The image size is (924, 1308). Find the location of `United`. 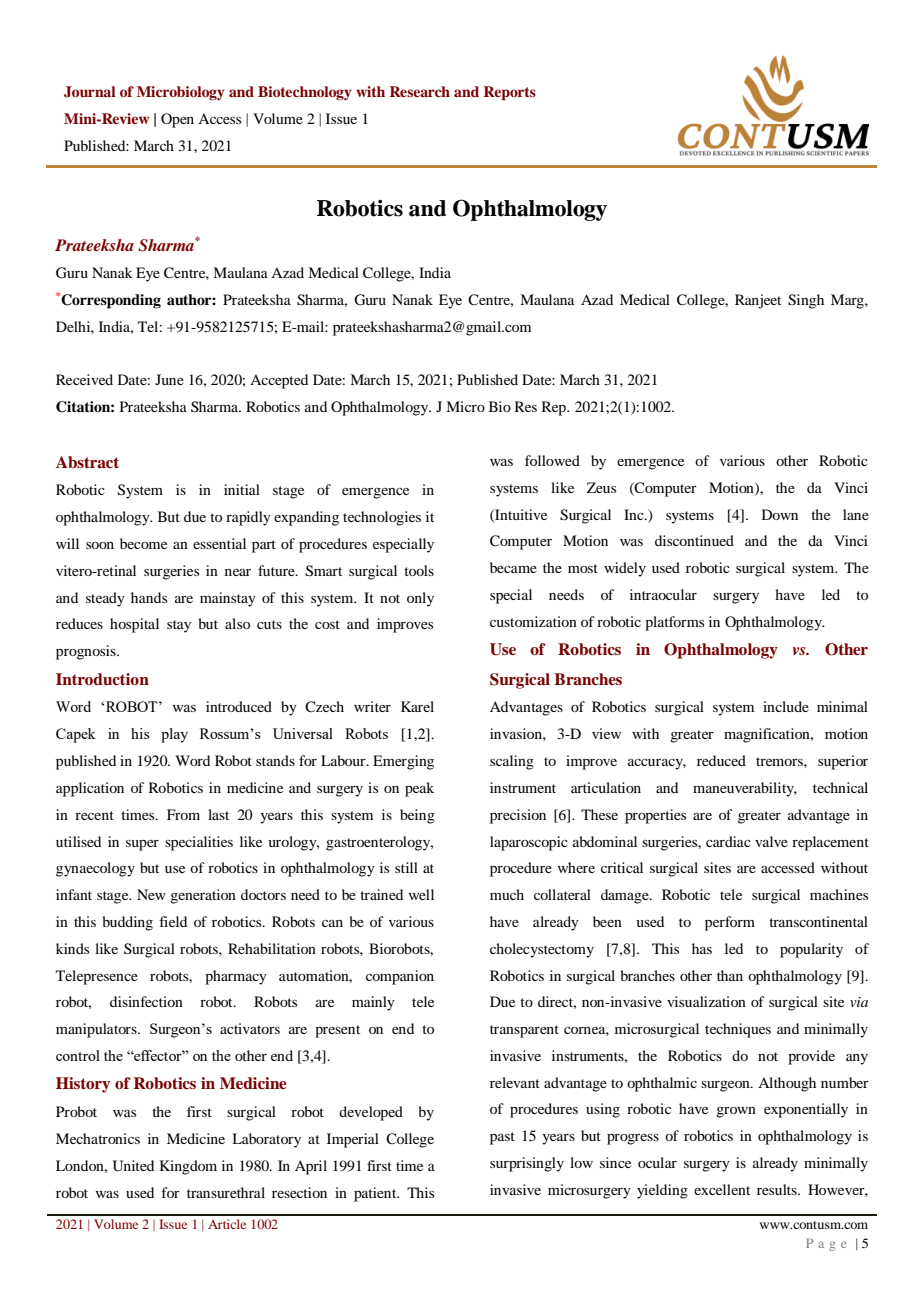

United is located at coordinates (133, 1166).
